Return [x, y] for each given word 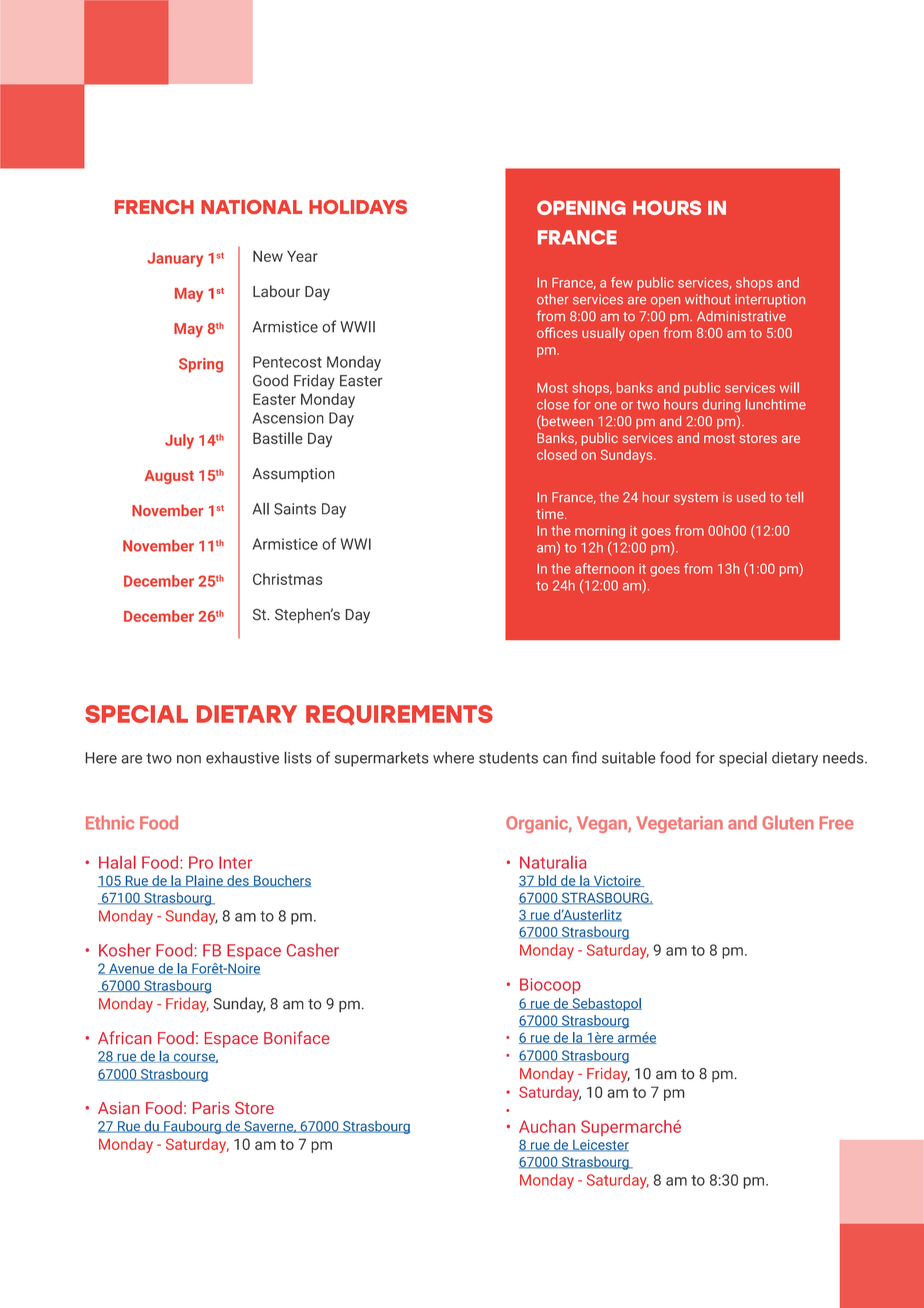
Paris [211, 1108]
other [553, 299]
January [175, 259]
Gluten [788, 822]
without [708, 299]
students [508, 758]
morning [600, 532]
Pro [201, 862]
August [169, 477]
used [751, 497]
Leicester [600, 1146]
